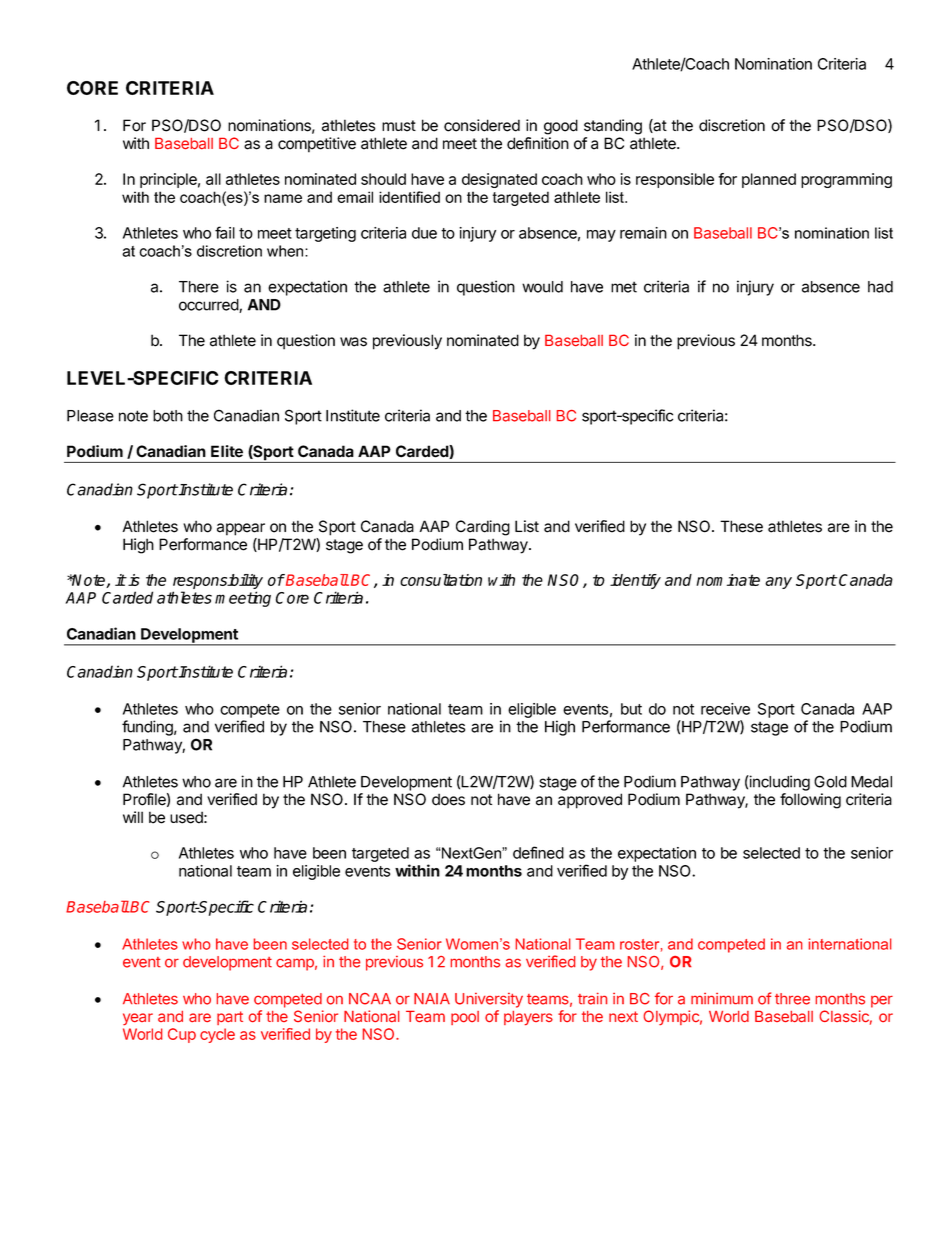 Image resolution: width=952 pixels, height=1233 pixels. Describe the element at coordinates (769, 180) in the screenshot. I see `planned` at that location.
